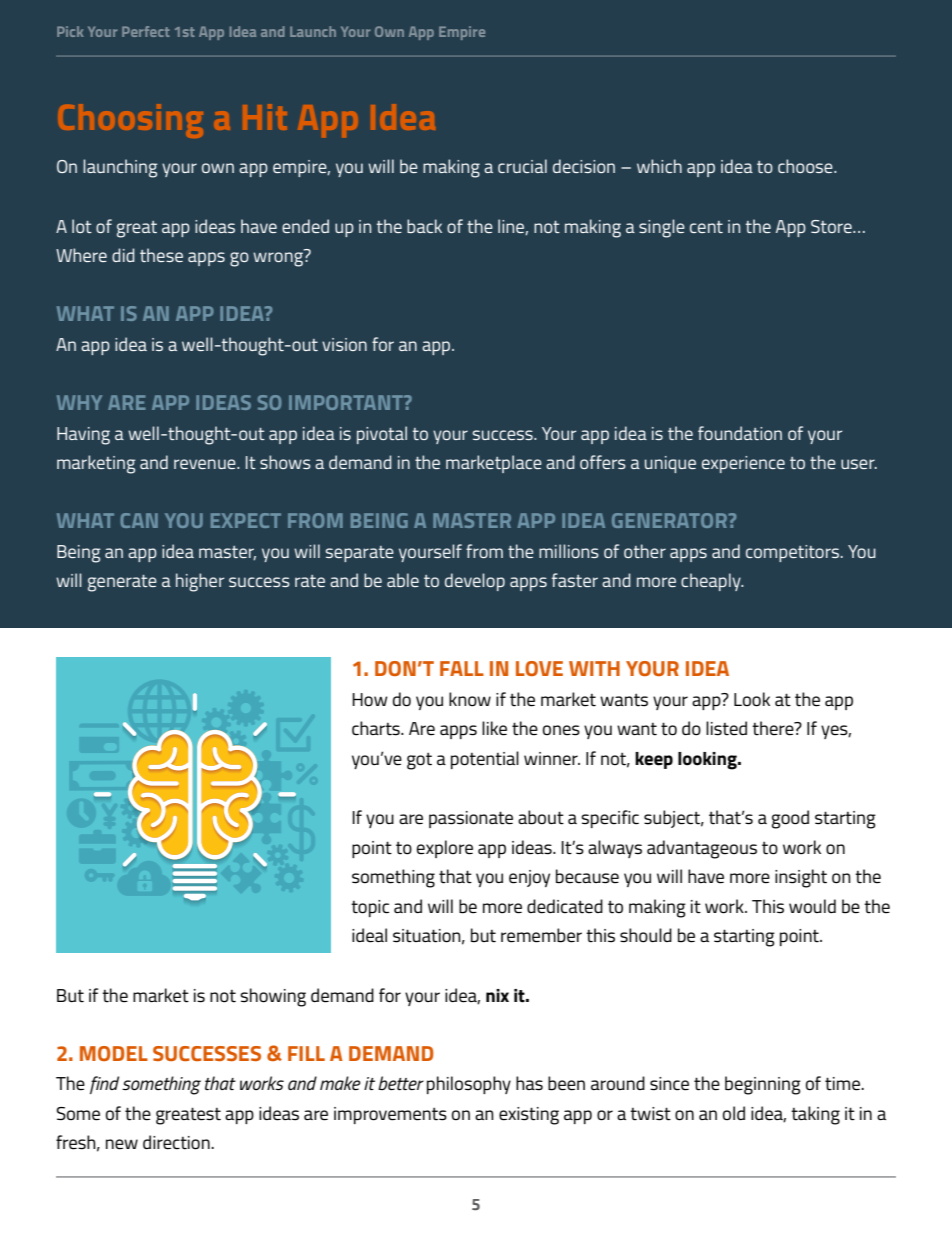  Describe the element at coordinates (469, 1085) in the screenshot. I see `philosophy` at that location.
